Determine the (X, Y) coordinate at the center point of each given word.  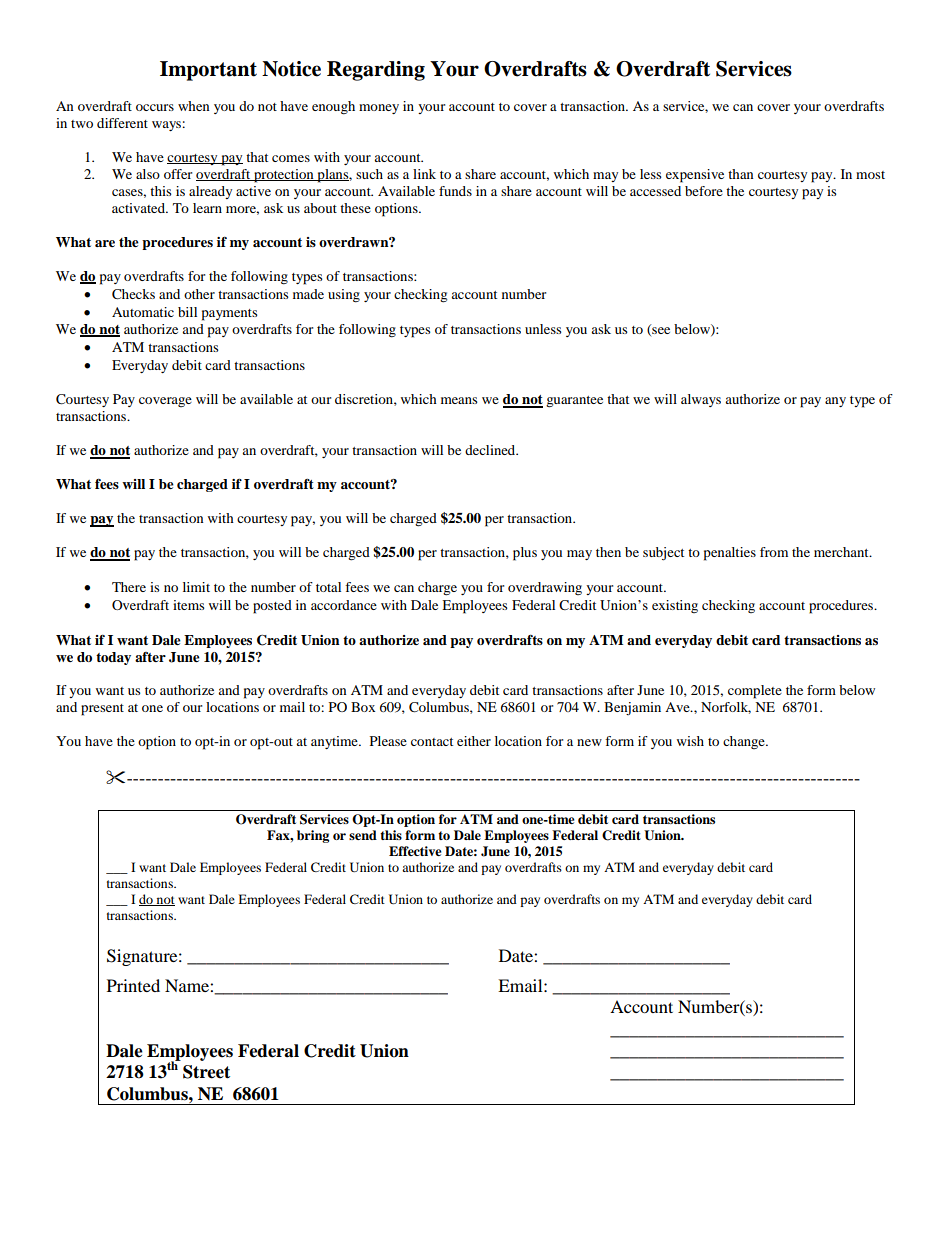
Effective (415, 851)
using (344, 296)
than (741, 174)
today (113, 658)
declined (491, 450)
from (774, 552)
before (704, 191)
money (379, 109)
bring (313, 836)
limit (196, 587)
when (194, 106)
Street (206, 1072)
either (474, 741)
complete (755, 692)
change (745, 742)
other (199, 294)
